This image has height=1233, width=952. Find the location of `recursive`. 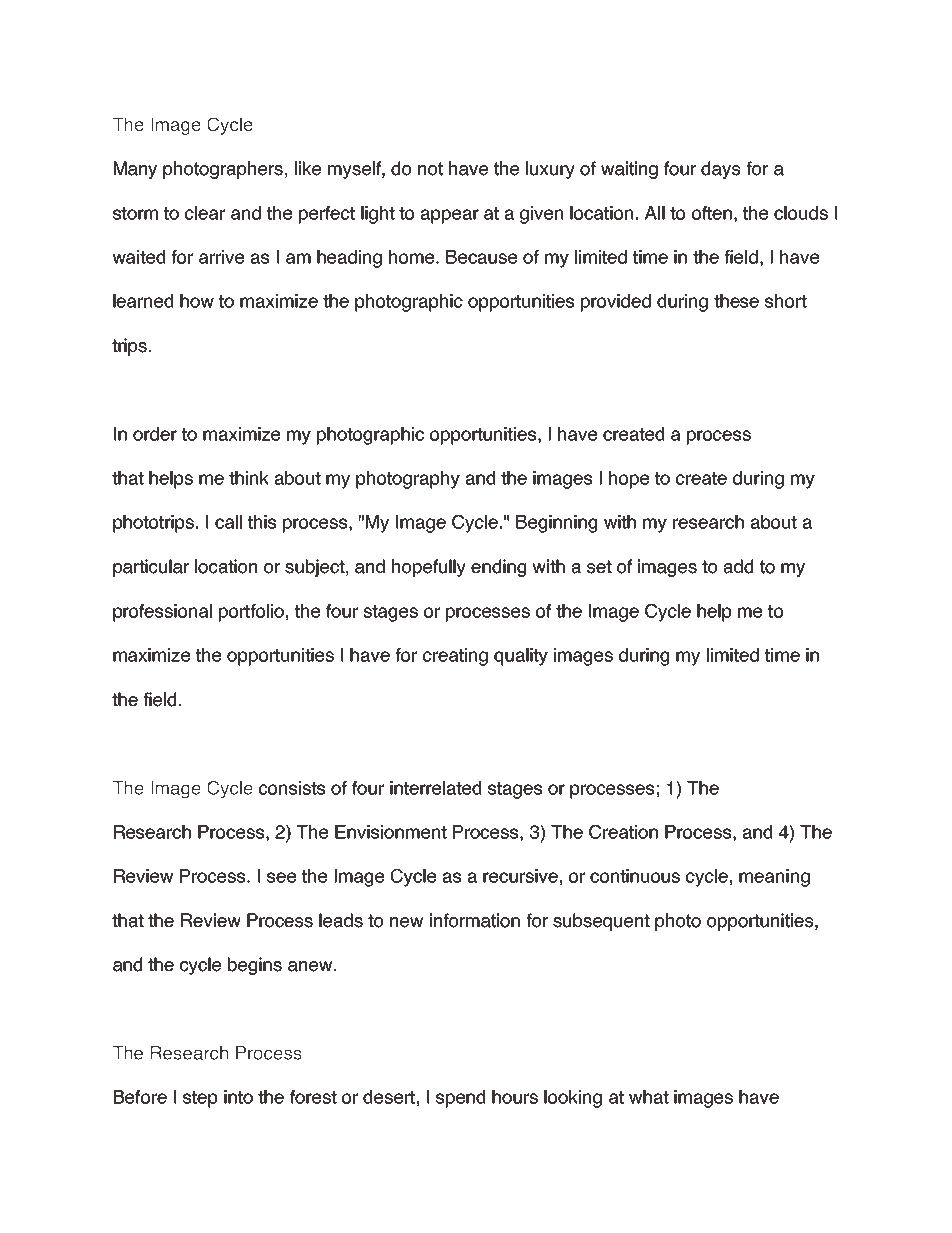

recursive is located at coordinates (520, 876).
